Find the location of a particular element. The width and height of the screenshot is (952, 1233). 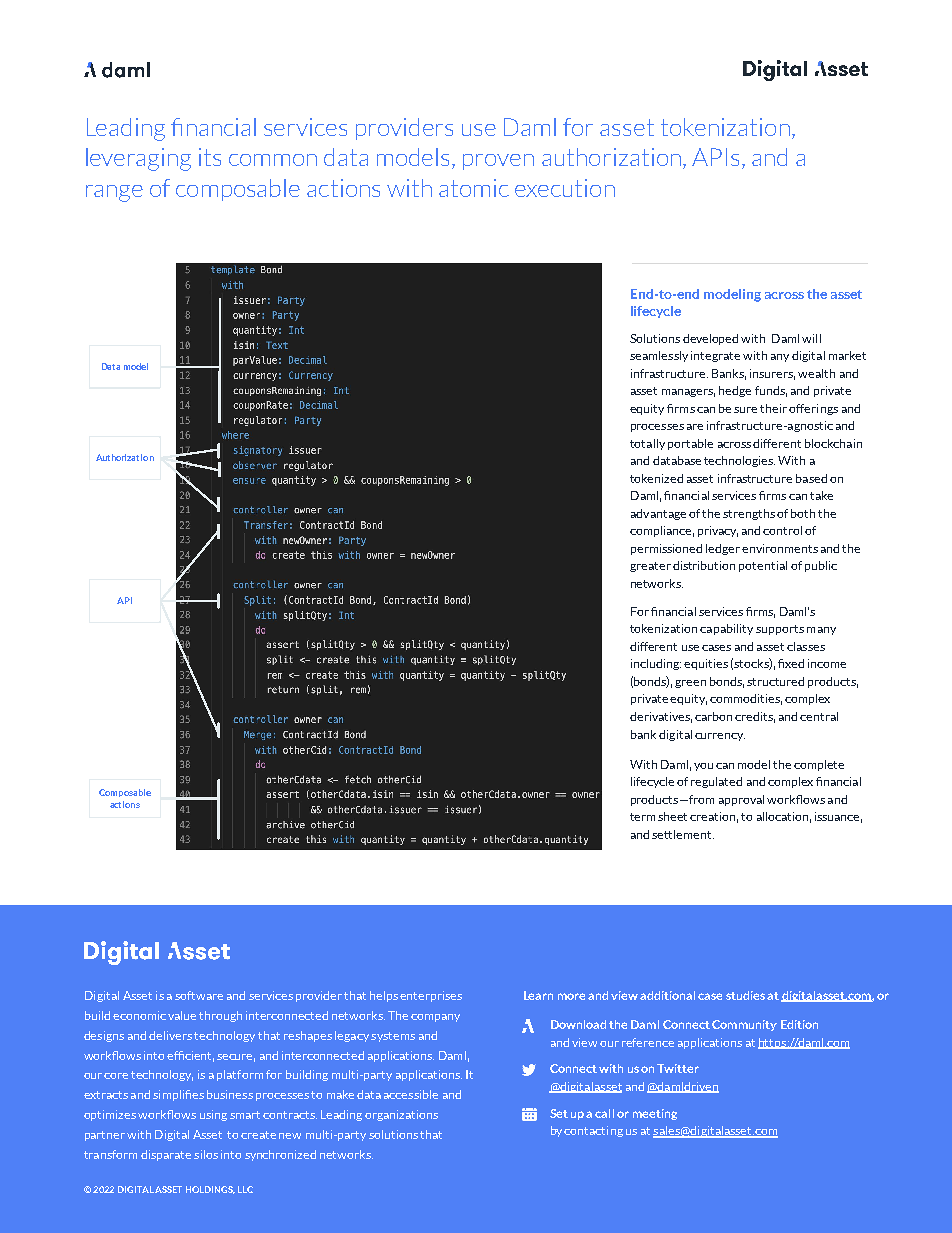

using is located at coordinates (213, 1115).
